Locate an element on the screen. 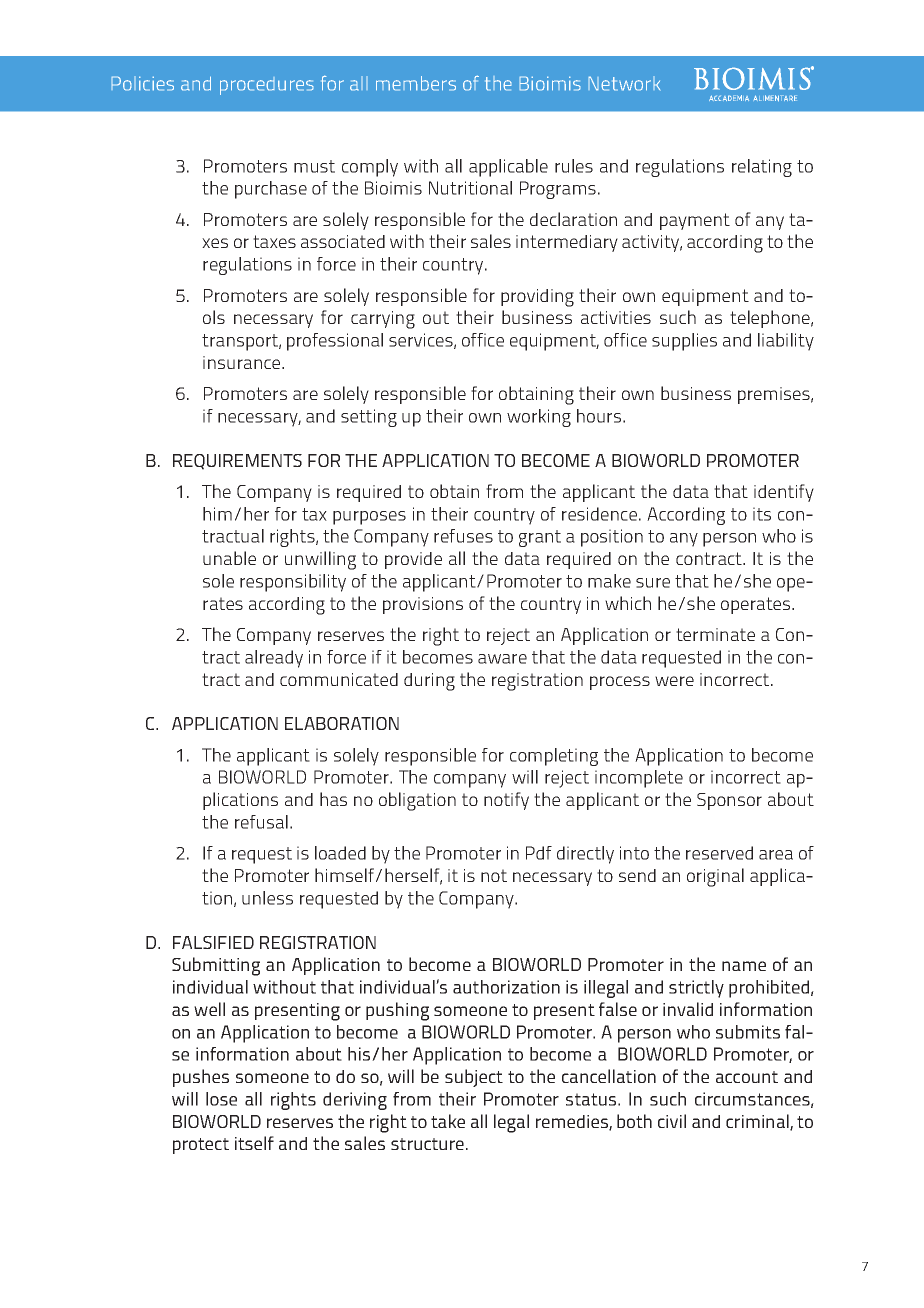 The width and height of the screenshot is (924, 1308). relating is located at coordinates (762, 168).
